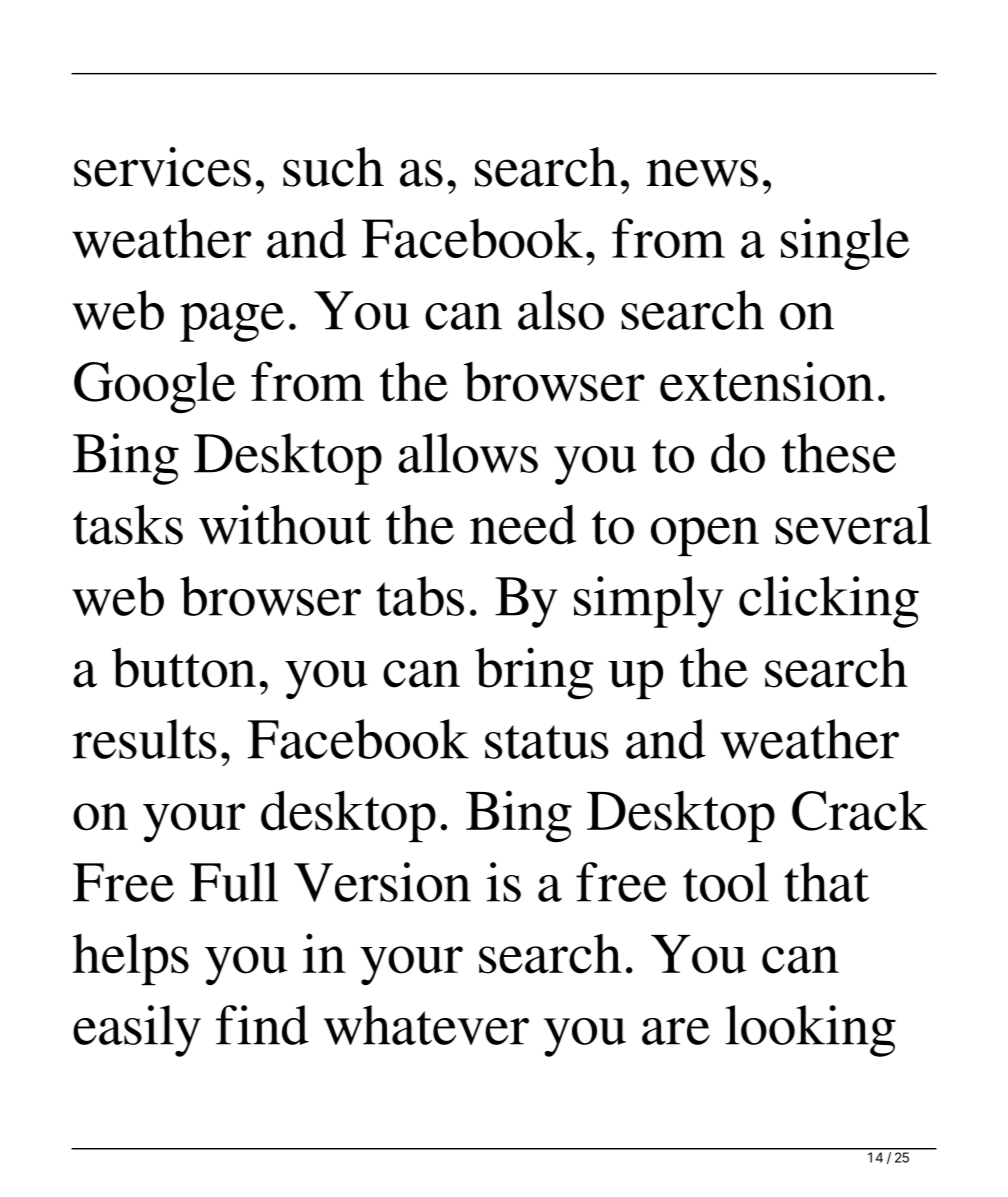  I want to click on services, so click(162, 167).
